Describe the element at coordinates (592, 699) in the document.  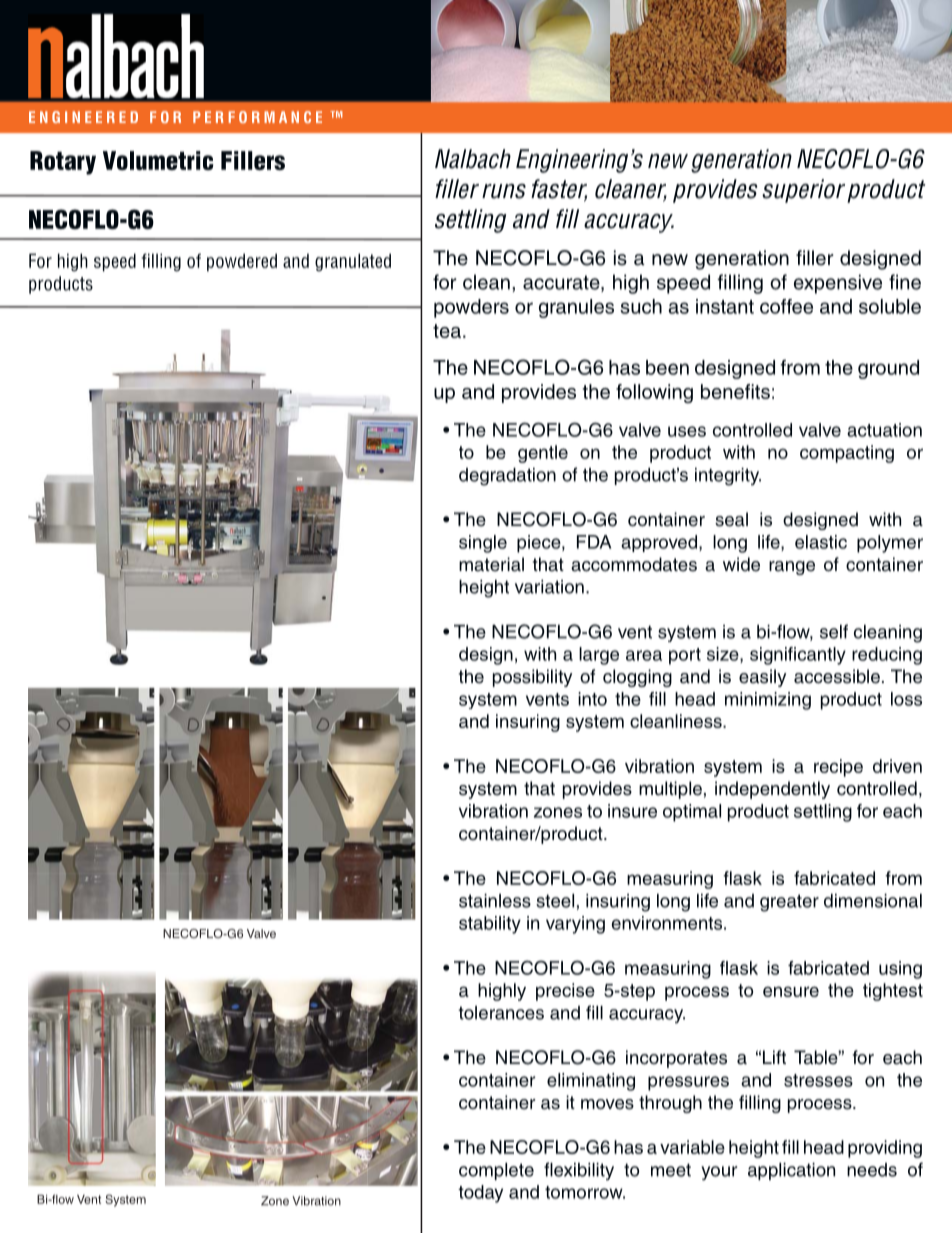
I see `into` at that location.
